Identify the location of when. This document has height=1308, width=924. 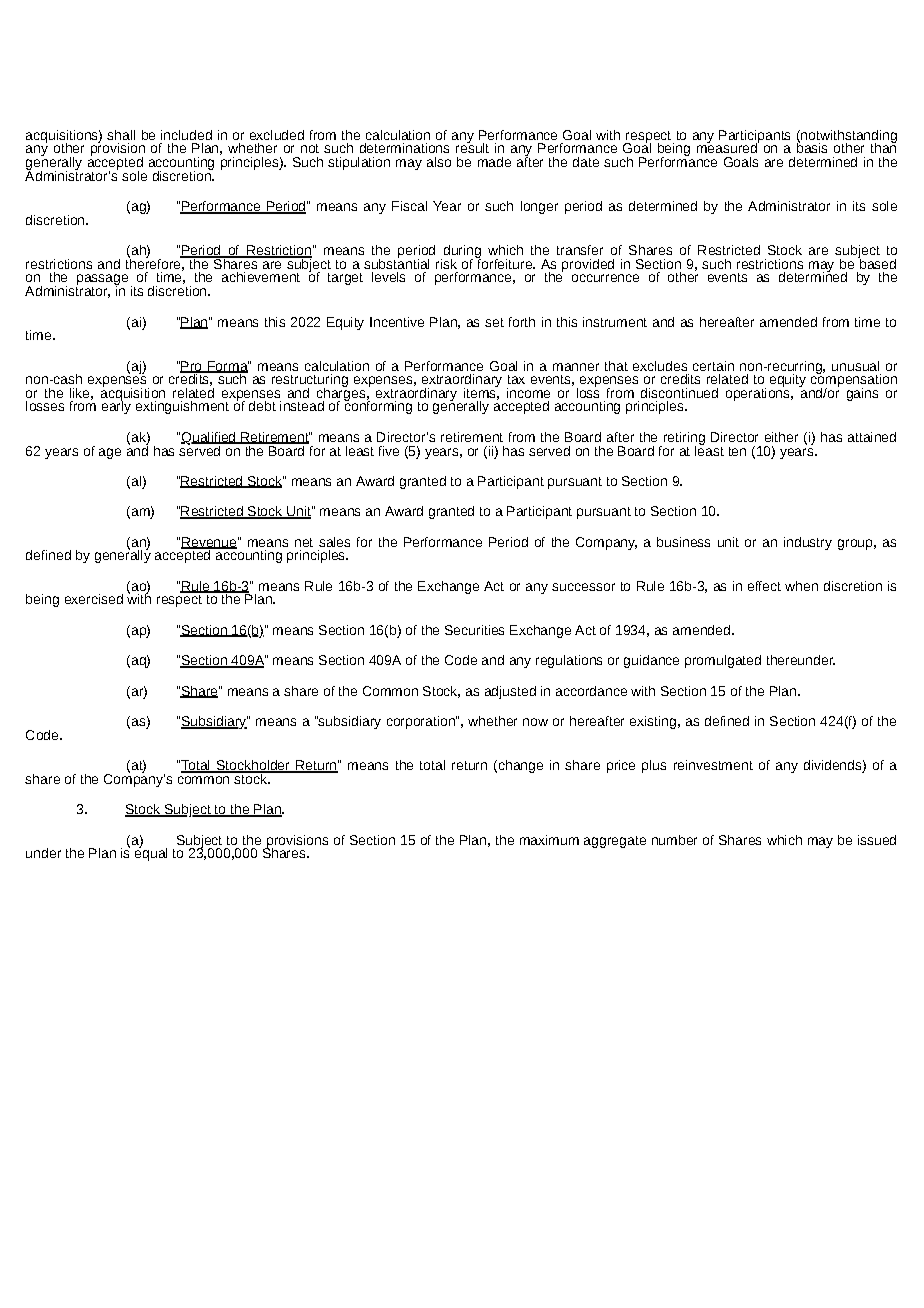
(801, 586).
